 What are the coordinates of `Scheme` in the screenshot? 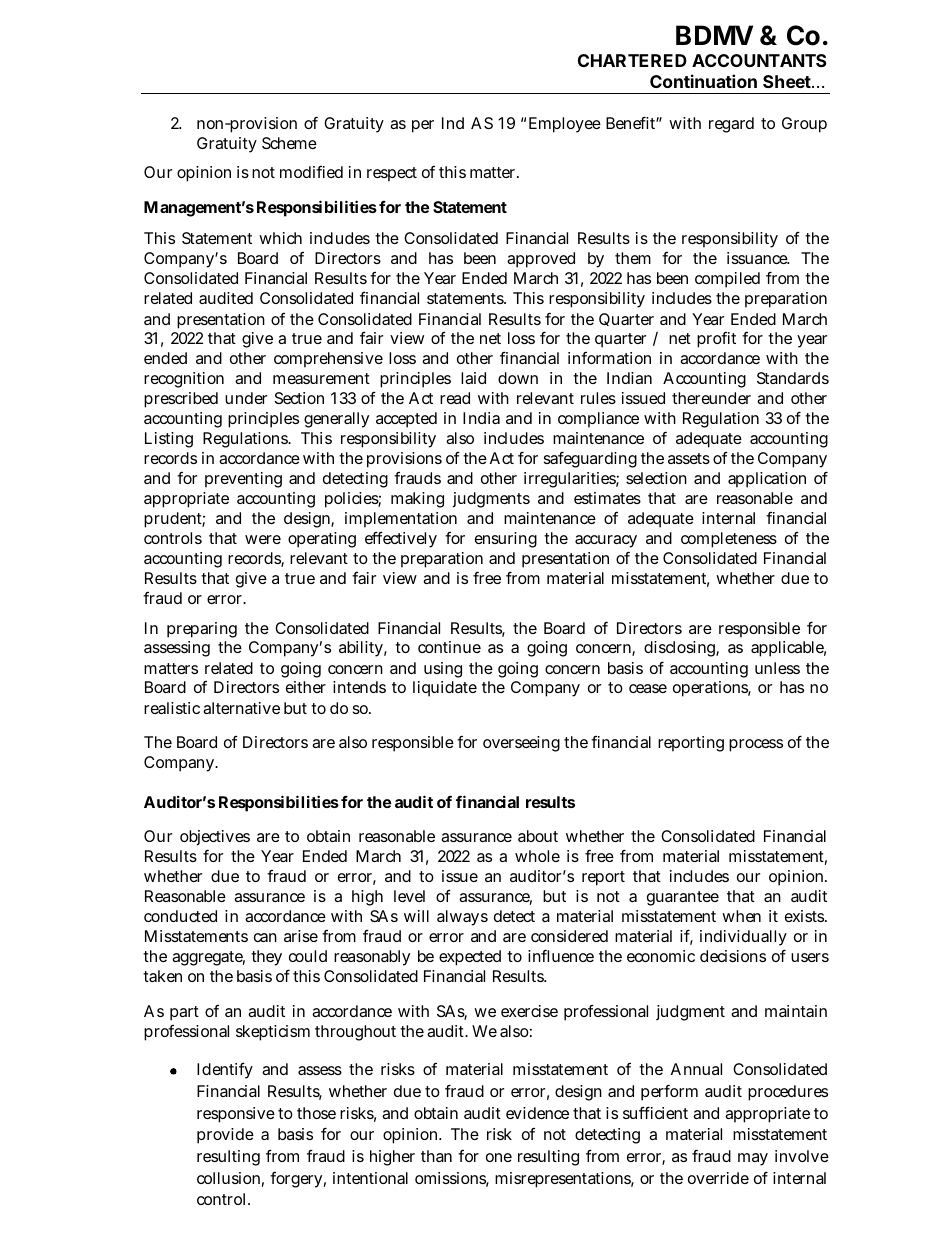 It's located at (289, 143).
